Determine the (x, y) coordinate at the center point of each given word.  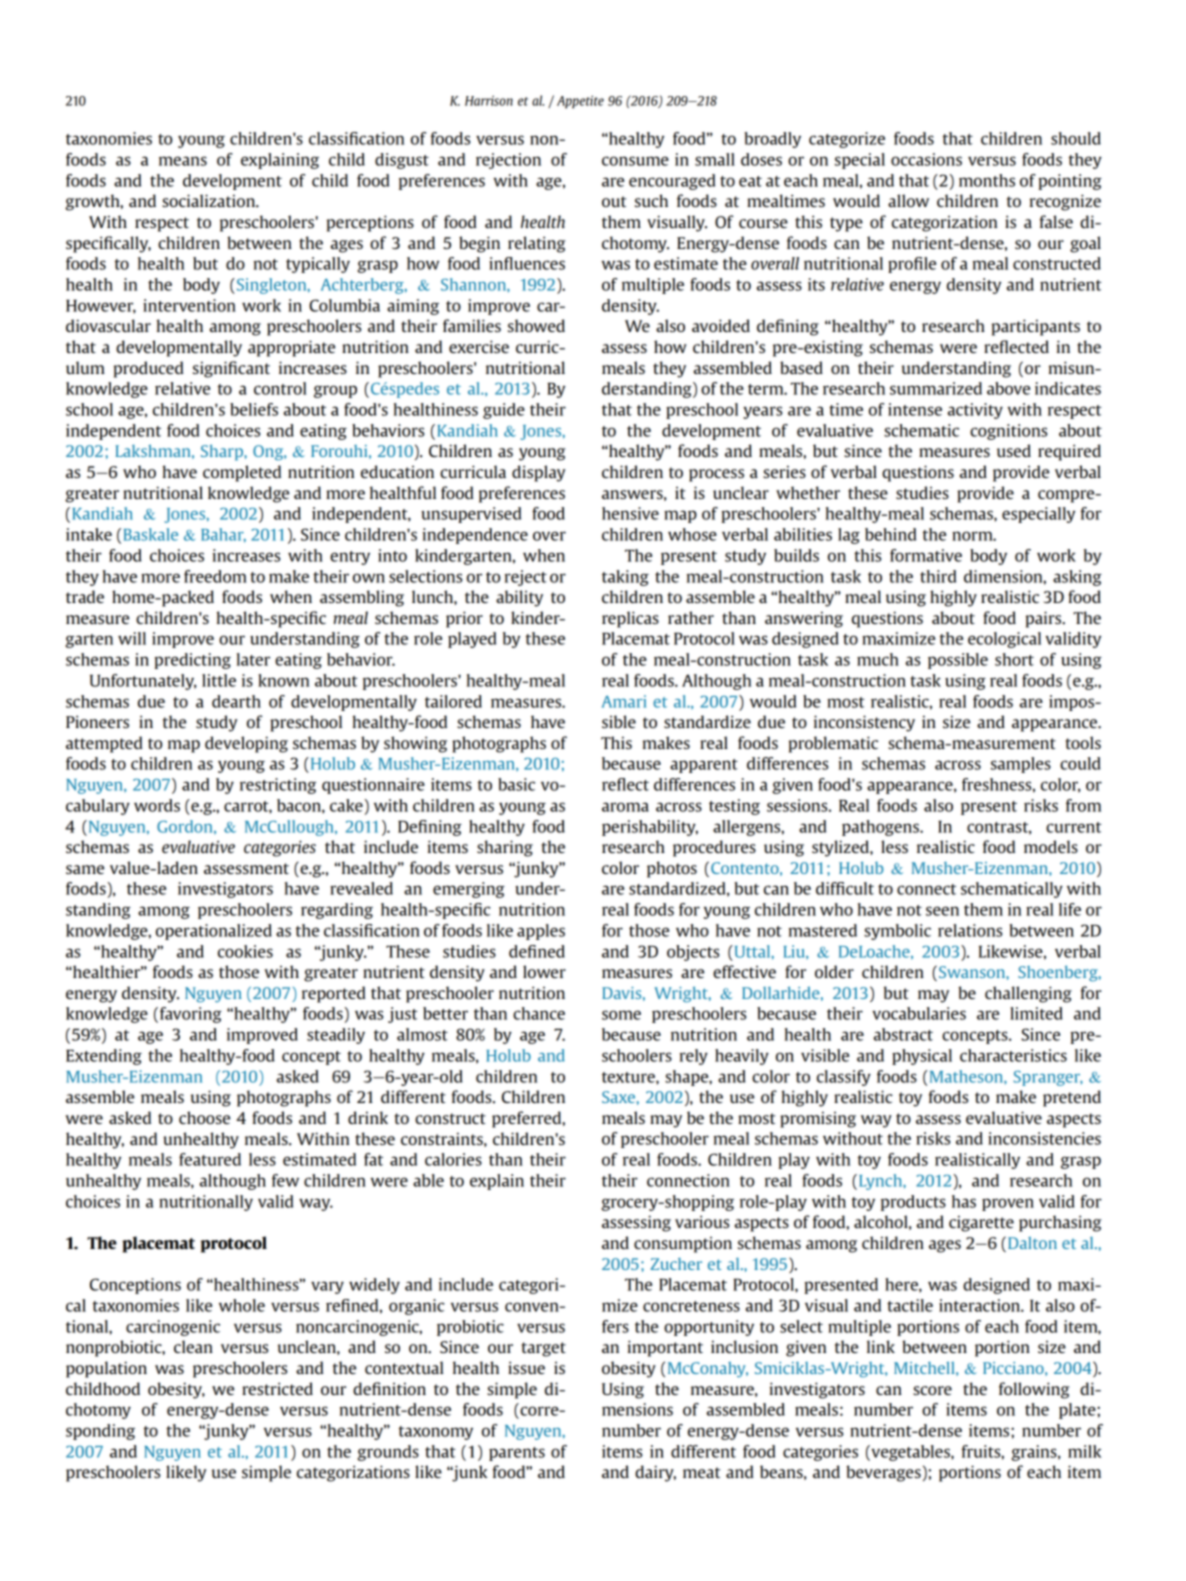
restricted (277, 1388)
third (938, 576)
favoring (191, 1015)
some (621, 1015)
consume (635, 161)
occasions (926, 159)
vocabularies (919, 1013)
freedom (215, 576)
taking (625, 578)
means (183, 161)
